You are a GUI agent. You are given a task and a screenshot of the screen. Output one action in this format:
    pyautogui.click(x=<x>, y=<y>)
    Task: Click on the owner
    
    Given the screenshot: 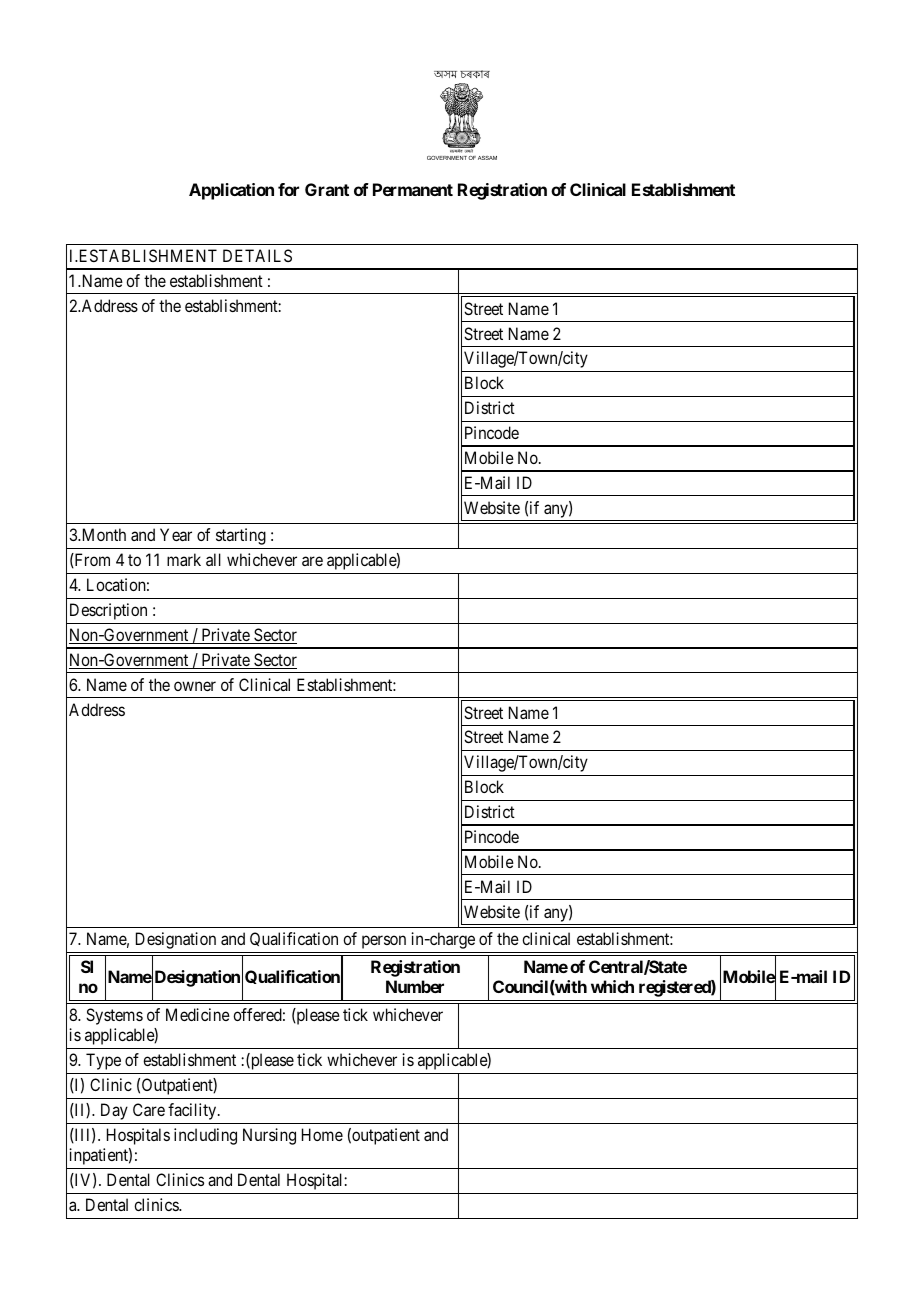 What is the action you would take?
    pyautogui.click(x=195, y=686)
